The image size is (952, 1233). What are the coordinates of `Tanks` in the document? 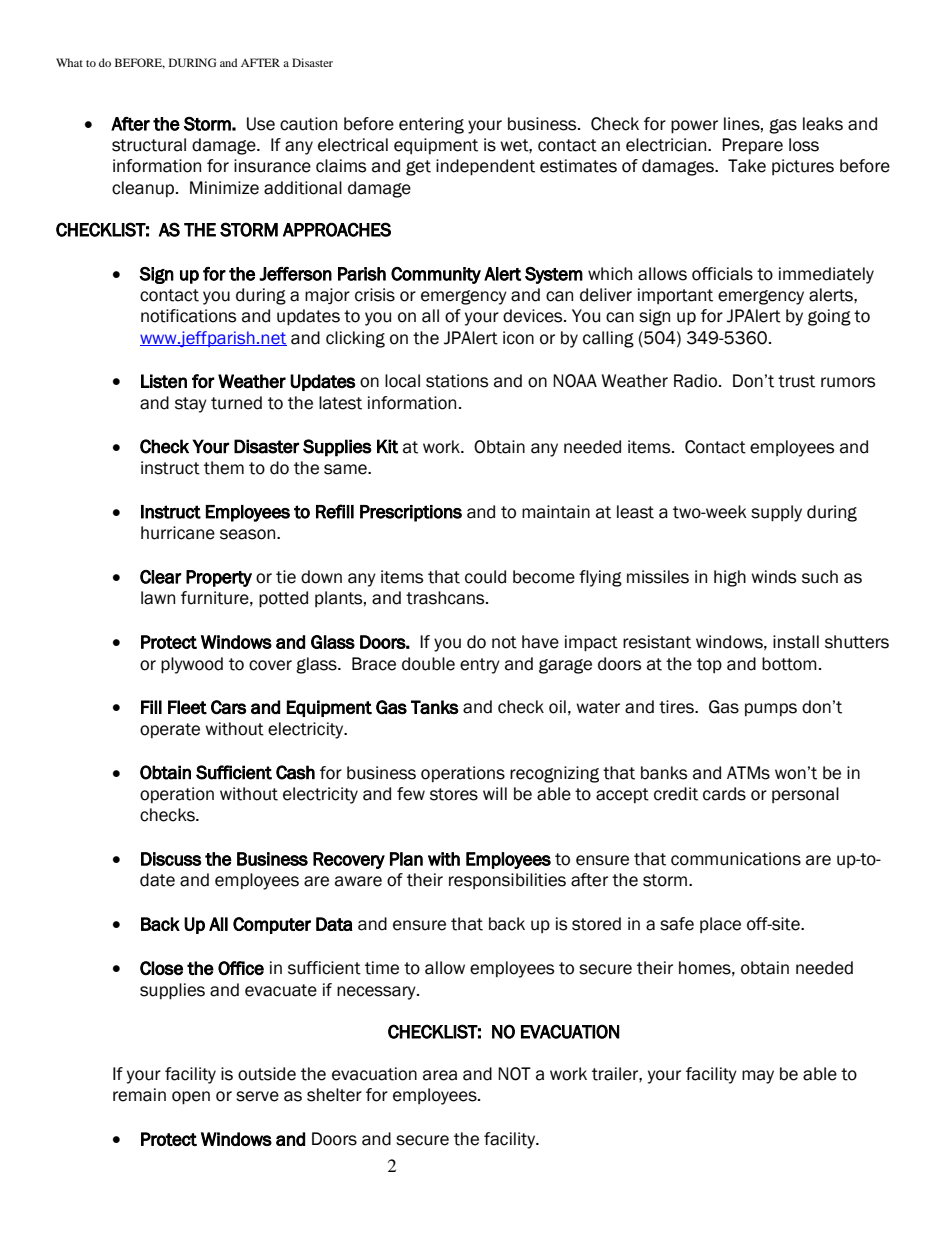 It's located at (435, 707).
